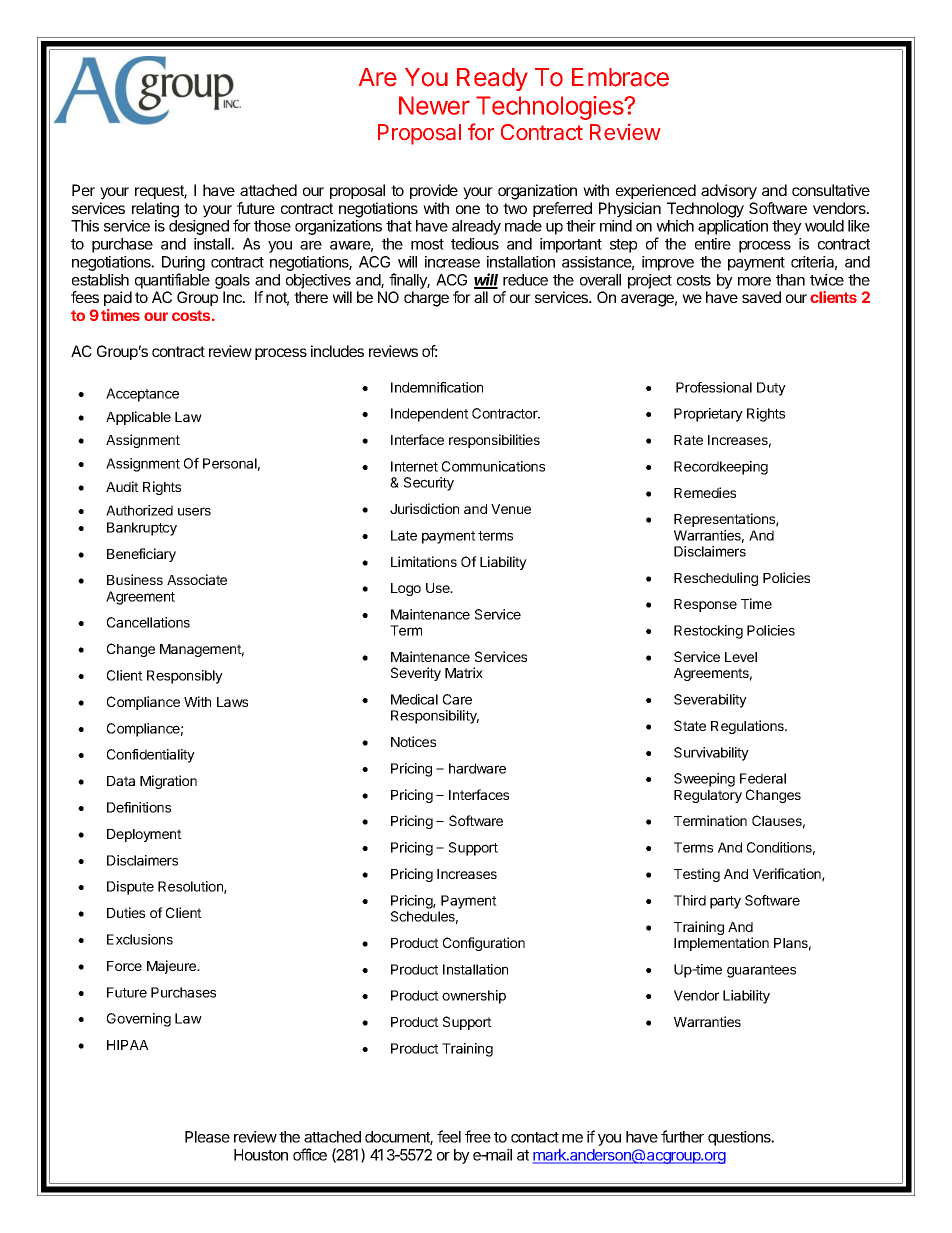 The width and height of the screenshot is (952, 1233). Describe the element at coordinates (478, 1136) in the screenshot. I see `free` at that location.
